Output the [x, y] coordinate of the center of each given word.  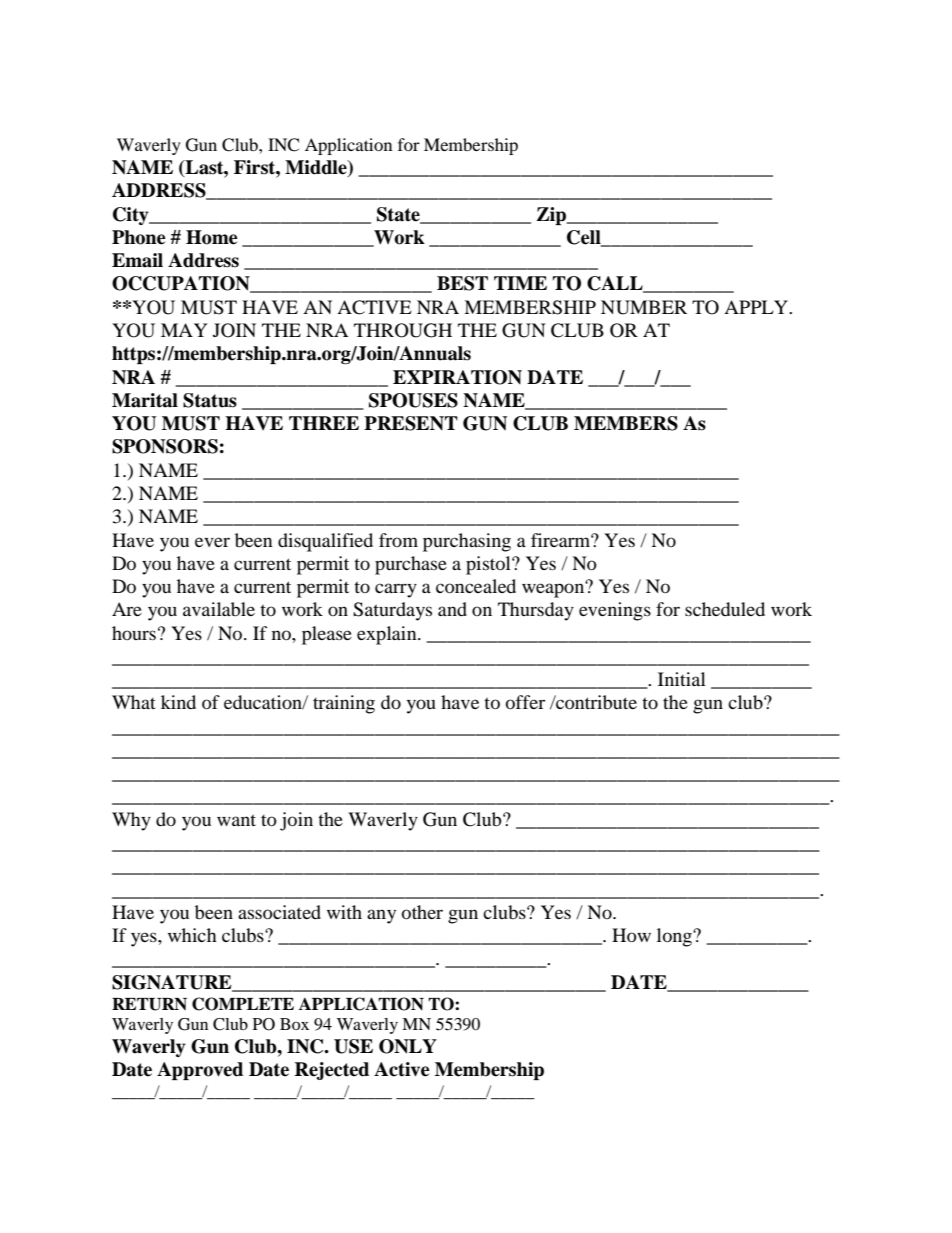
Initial [682, 679]
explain [388, 635]
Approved [200, 1071]
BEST [462, 283]
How [631, 935]
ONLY [408, 1046]
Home [212, 237]
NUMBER [644, 307]
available [219, 609]
